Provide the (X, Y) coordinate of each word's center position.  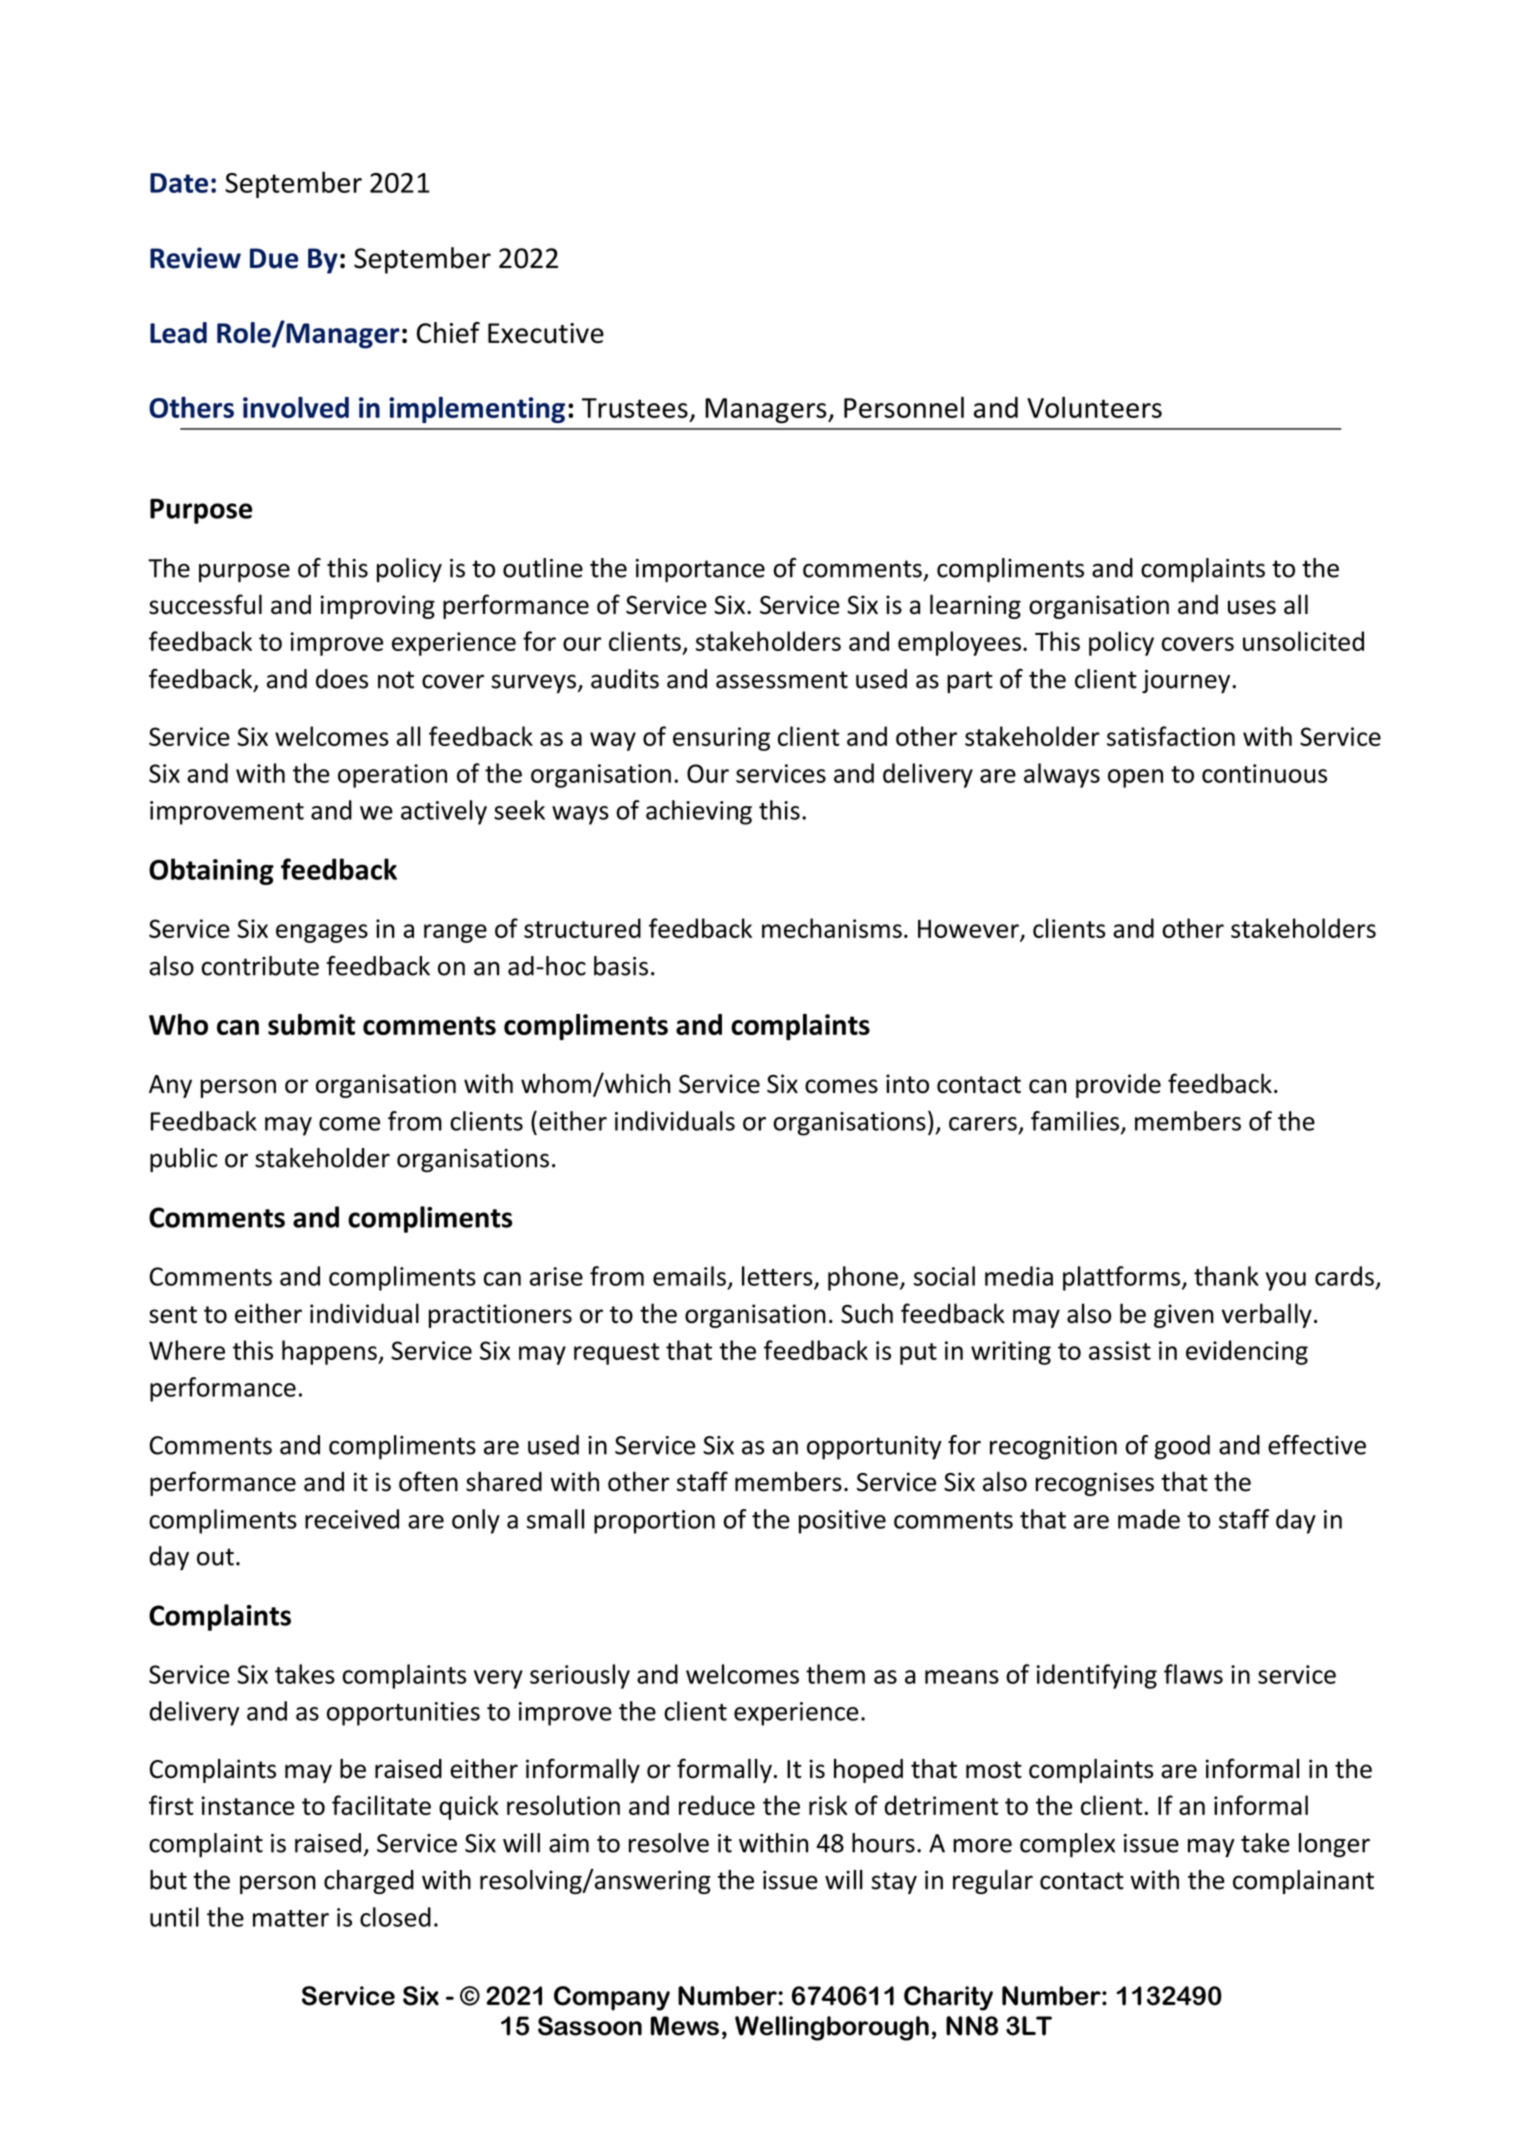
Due (274, 258)
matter (291, 1918)
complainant (1303, 1882)
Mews (685, 2026)
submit (311, 1024)
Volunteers (1094, 407)
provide (1118, 1085)
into (907, 1084)
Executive (546, 333)
